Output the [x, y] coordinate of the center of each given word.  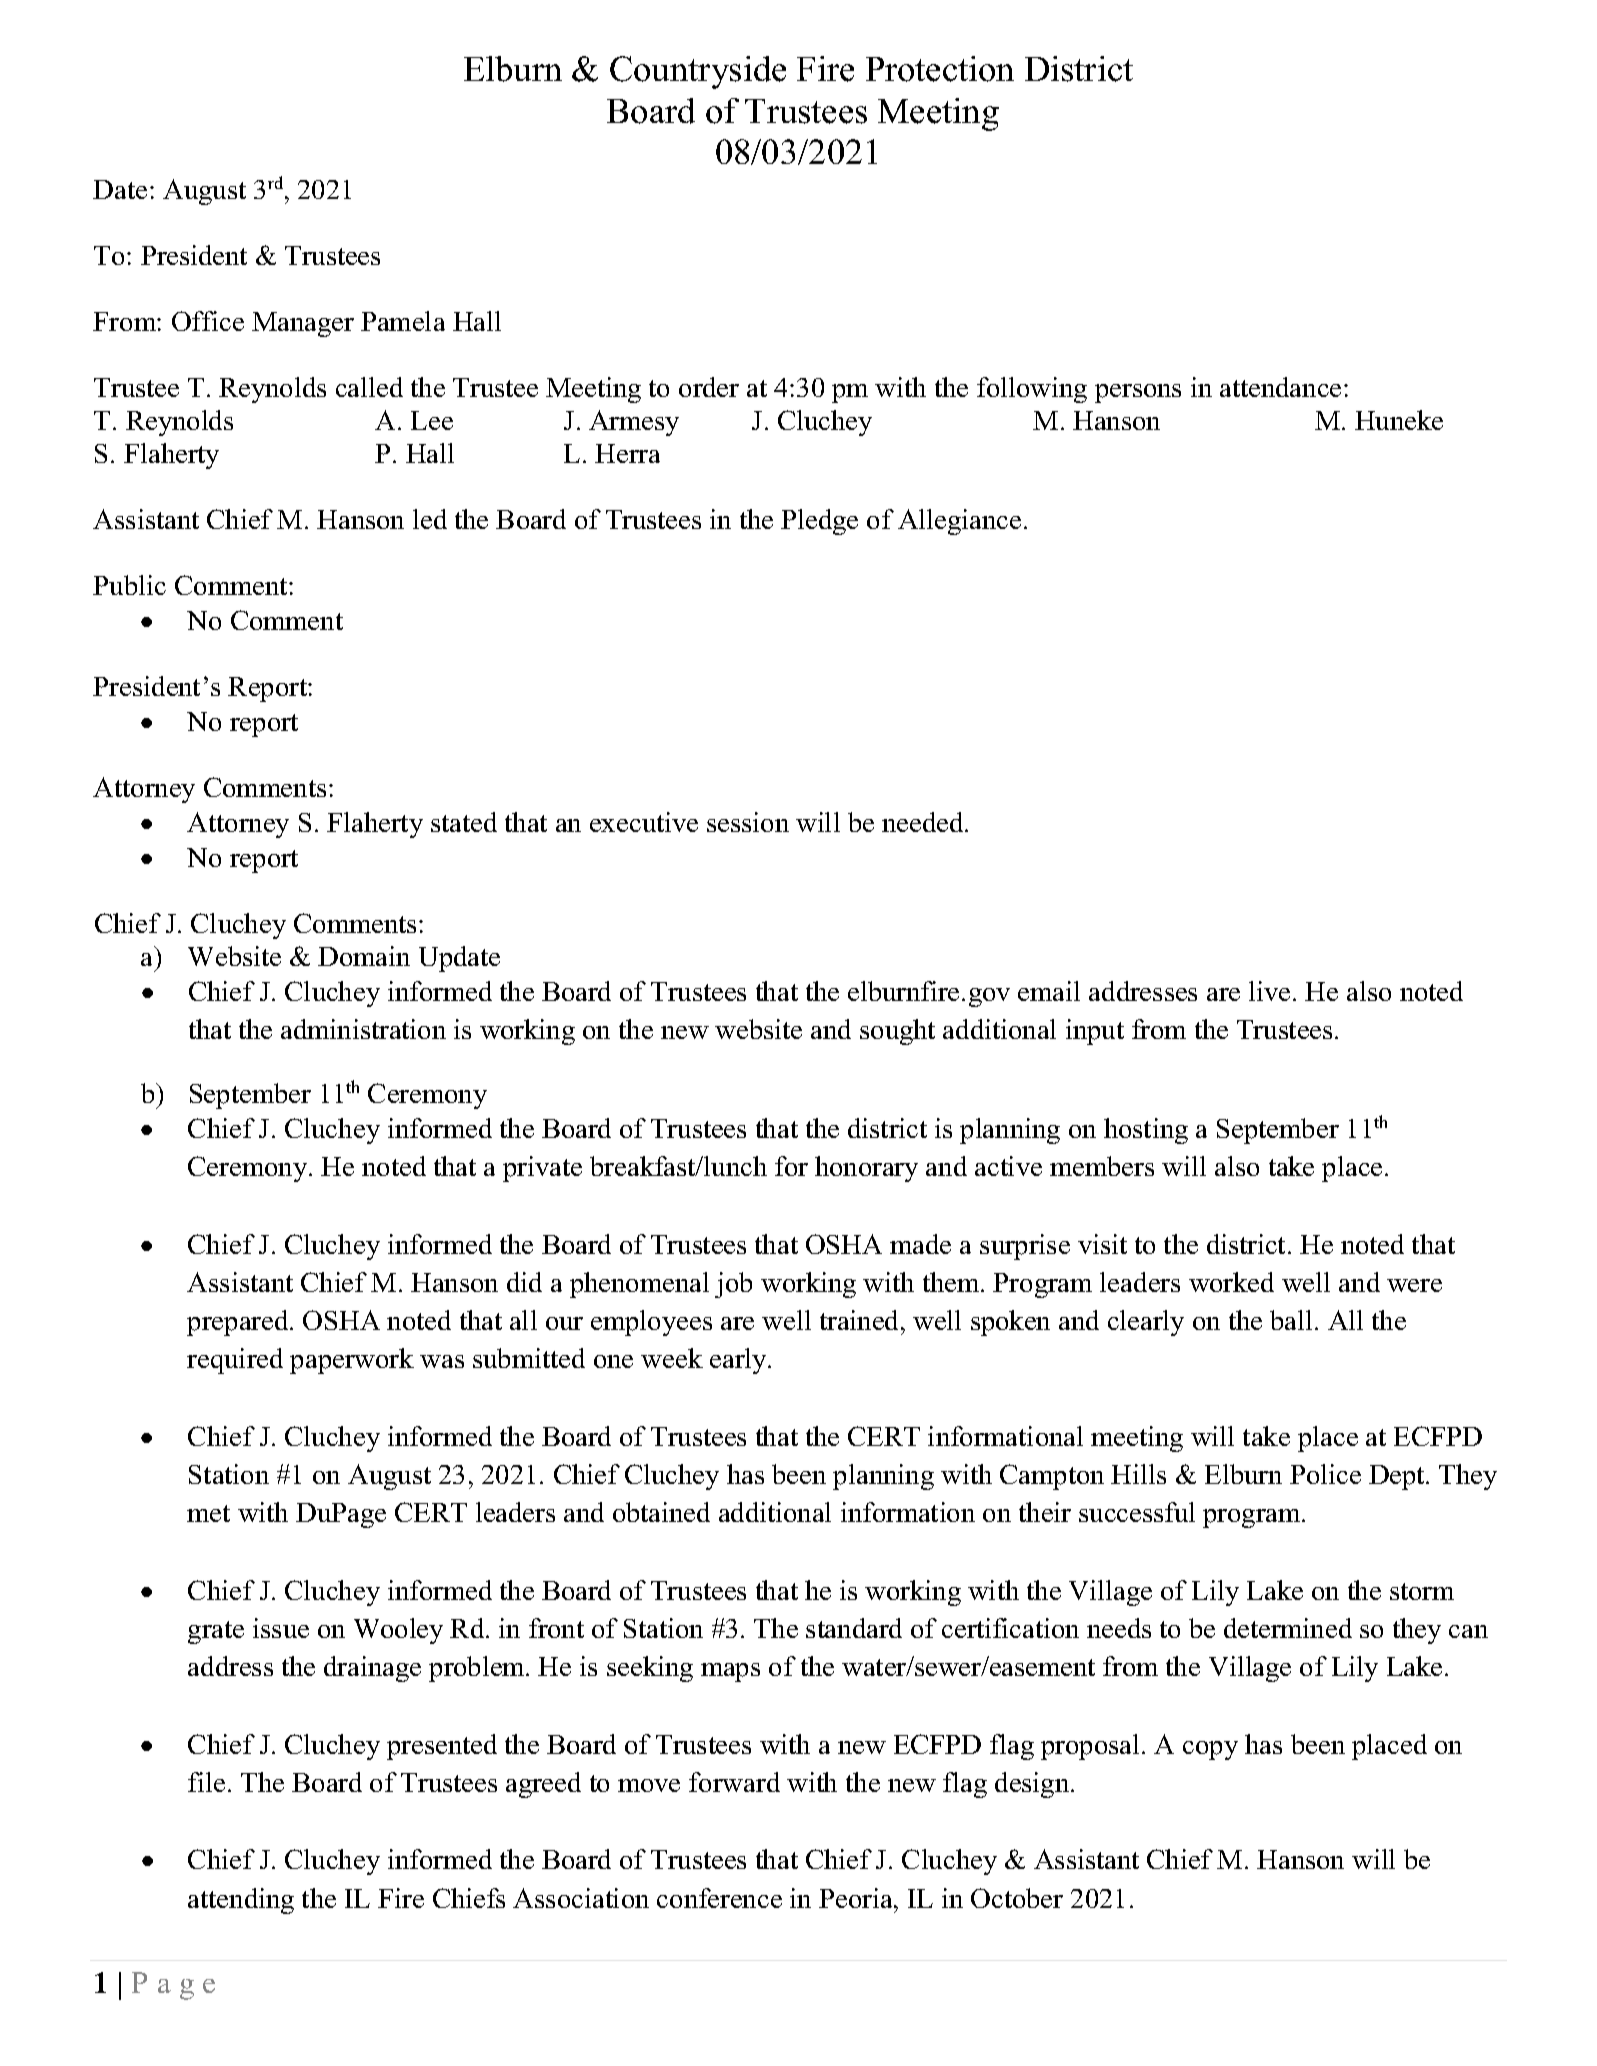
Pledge [819, 522]
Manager [303, 324]
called [369, 387]
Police [1325, 1474]
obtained [661, 1512]
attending [241, 1901]
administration [363, 1029]
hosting [1146, 1131]
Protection [940, 69]
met [208, 1513]
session [748, 822]
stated [464, 822]
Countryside [698, 72]
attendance [1280, 387]
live [1269, 991]
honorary [866, 1169]
